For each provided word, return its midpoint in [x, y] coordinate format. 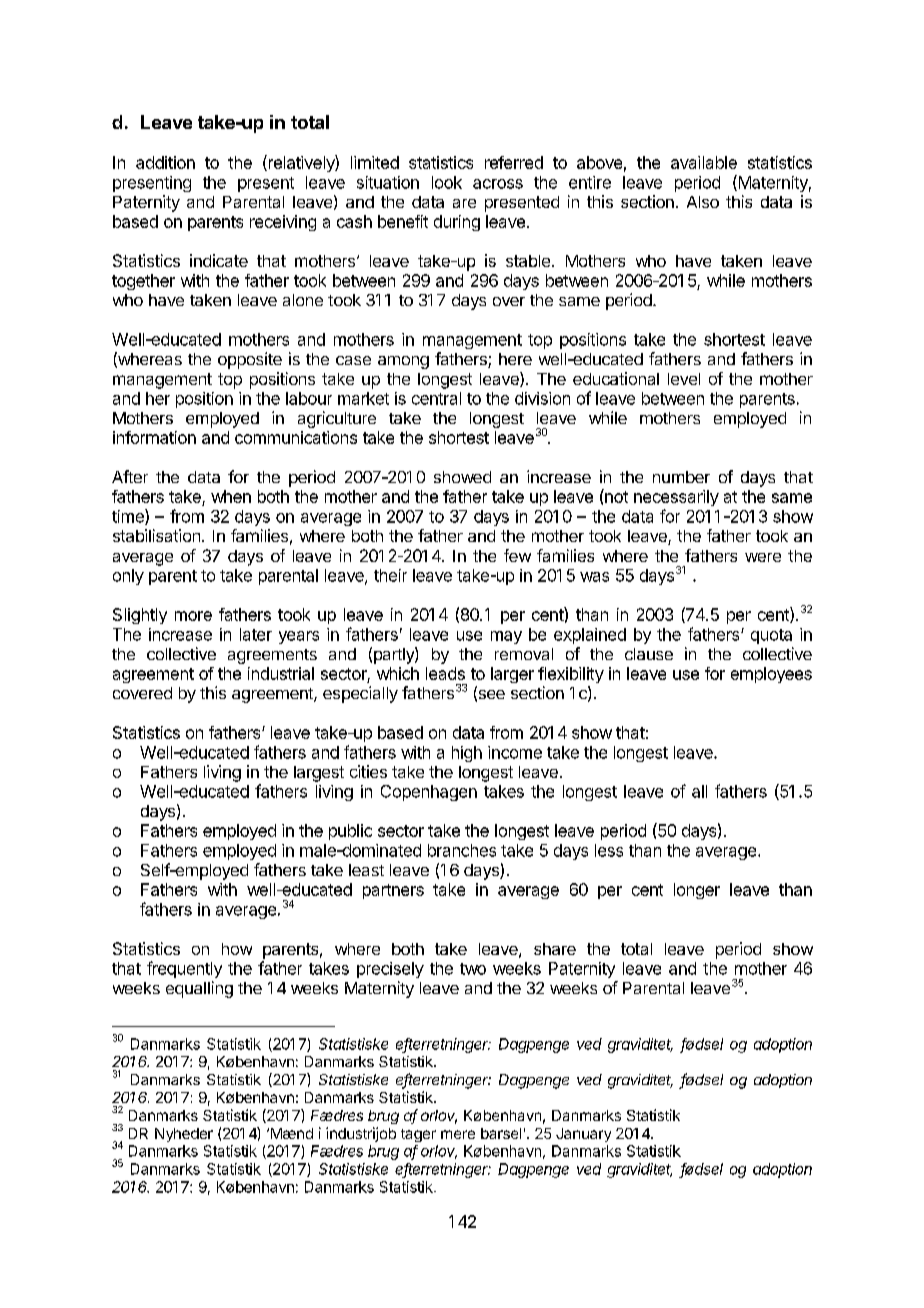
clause [649, 654]
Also [703, 202]
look [447, 182]
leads [445, 673]
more [193, 616]
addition [165, 162]
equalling [199, 989]
